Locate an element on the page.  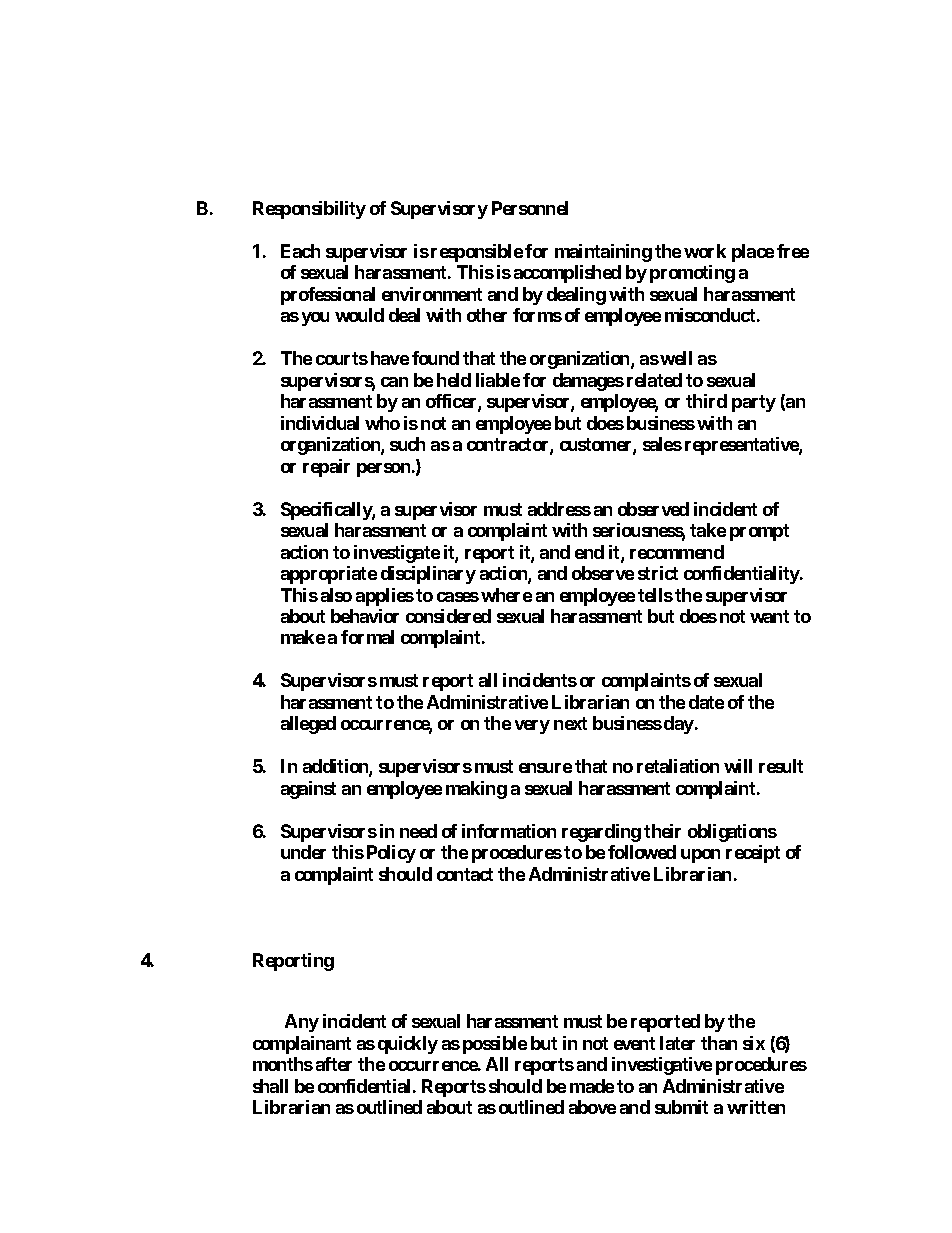
accomplished is located at coordinates (567, 274).
